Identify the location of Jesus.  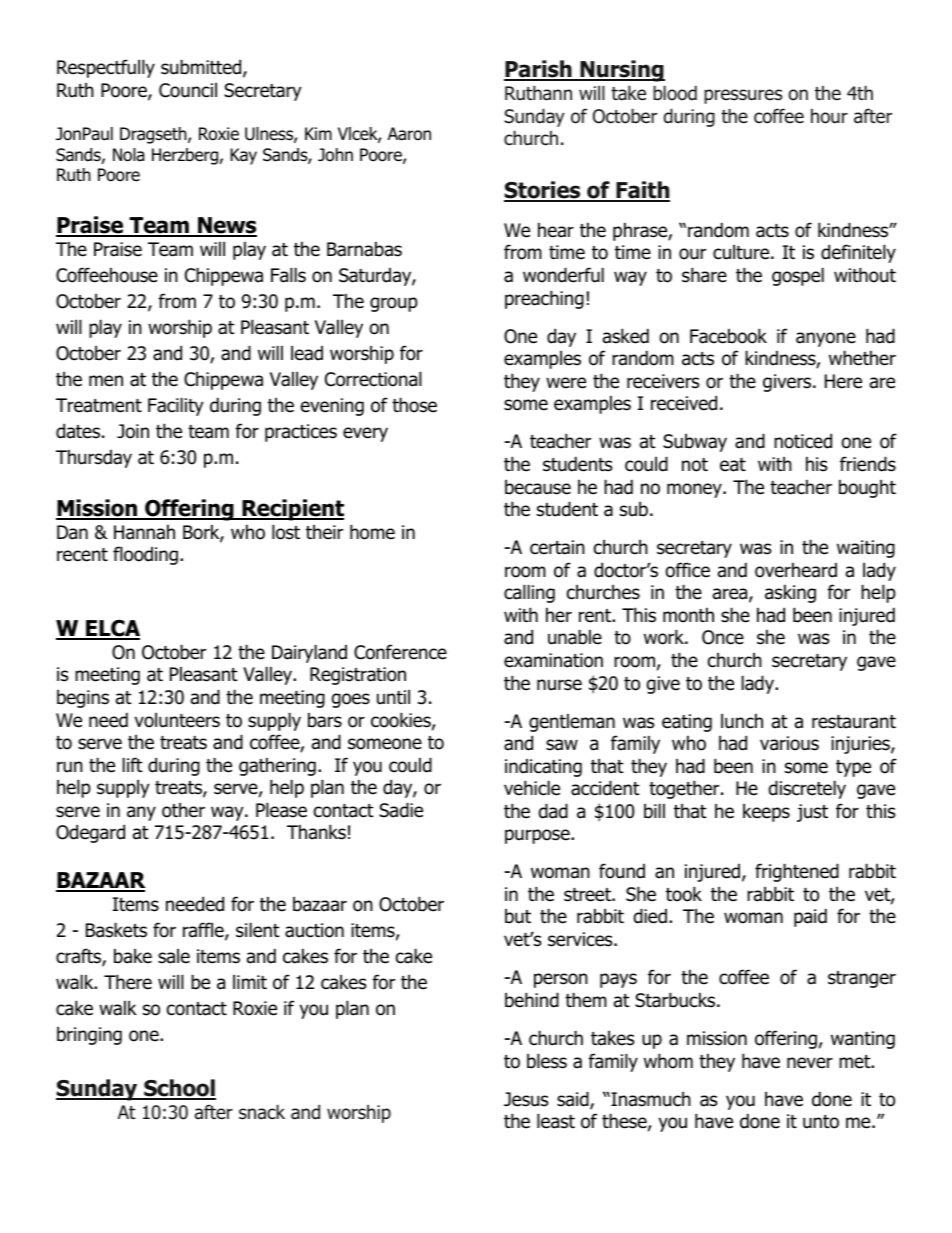
(526, 1099).
